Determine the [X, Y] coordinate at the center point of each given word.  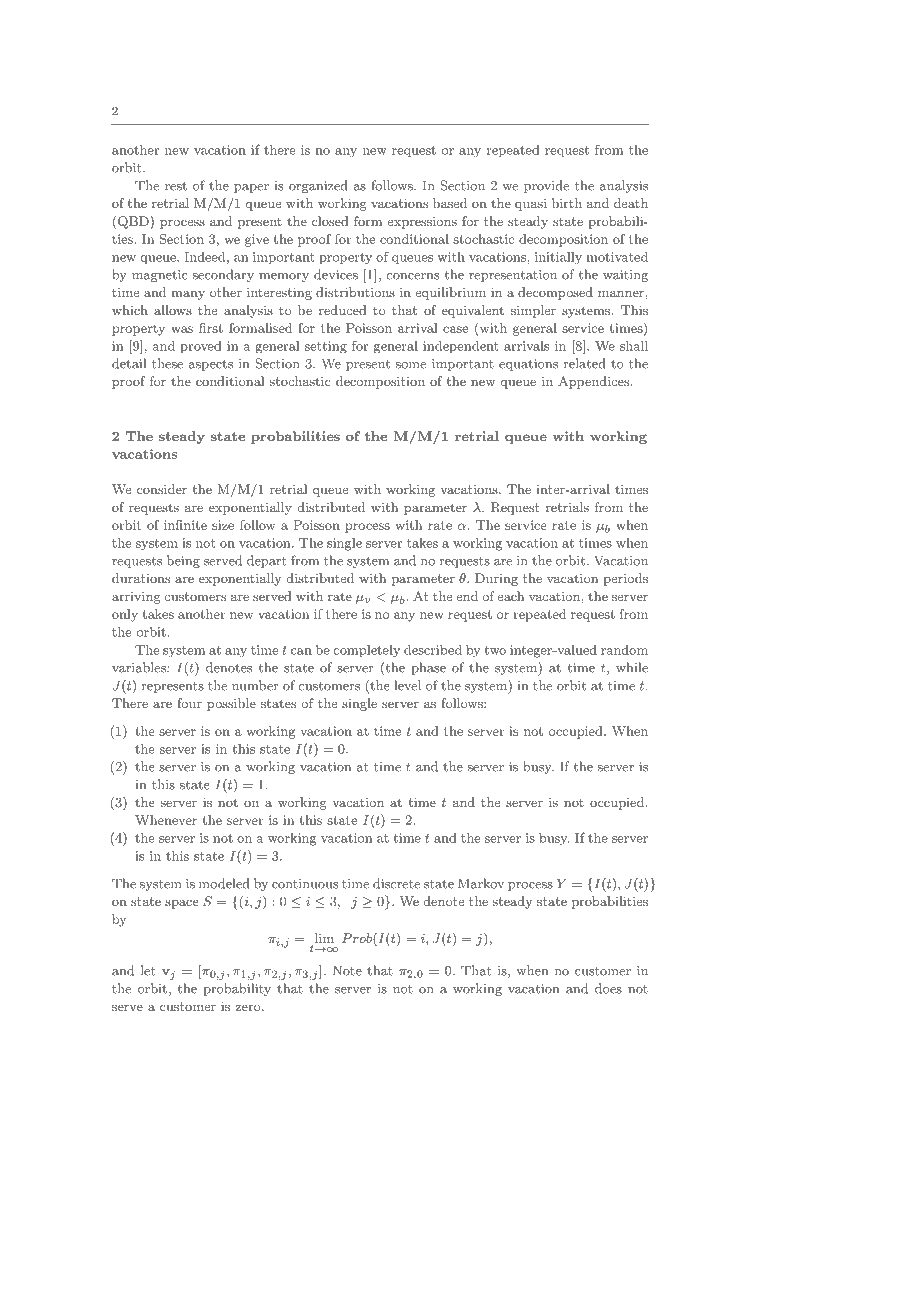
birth [567, 203]
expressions [422, 222]
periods [625, 579]
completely [366, 651]
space [181, 904]
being [183, 561]
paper [251, 188]
